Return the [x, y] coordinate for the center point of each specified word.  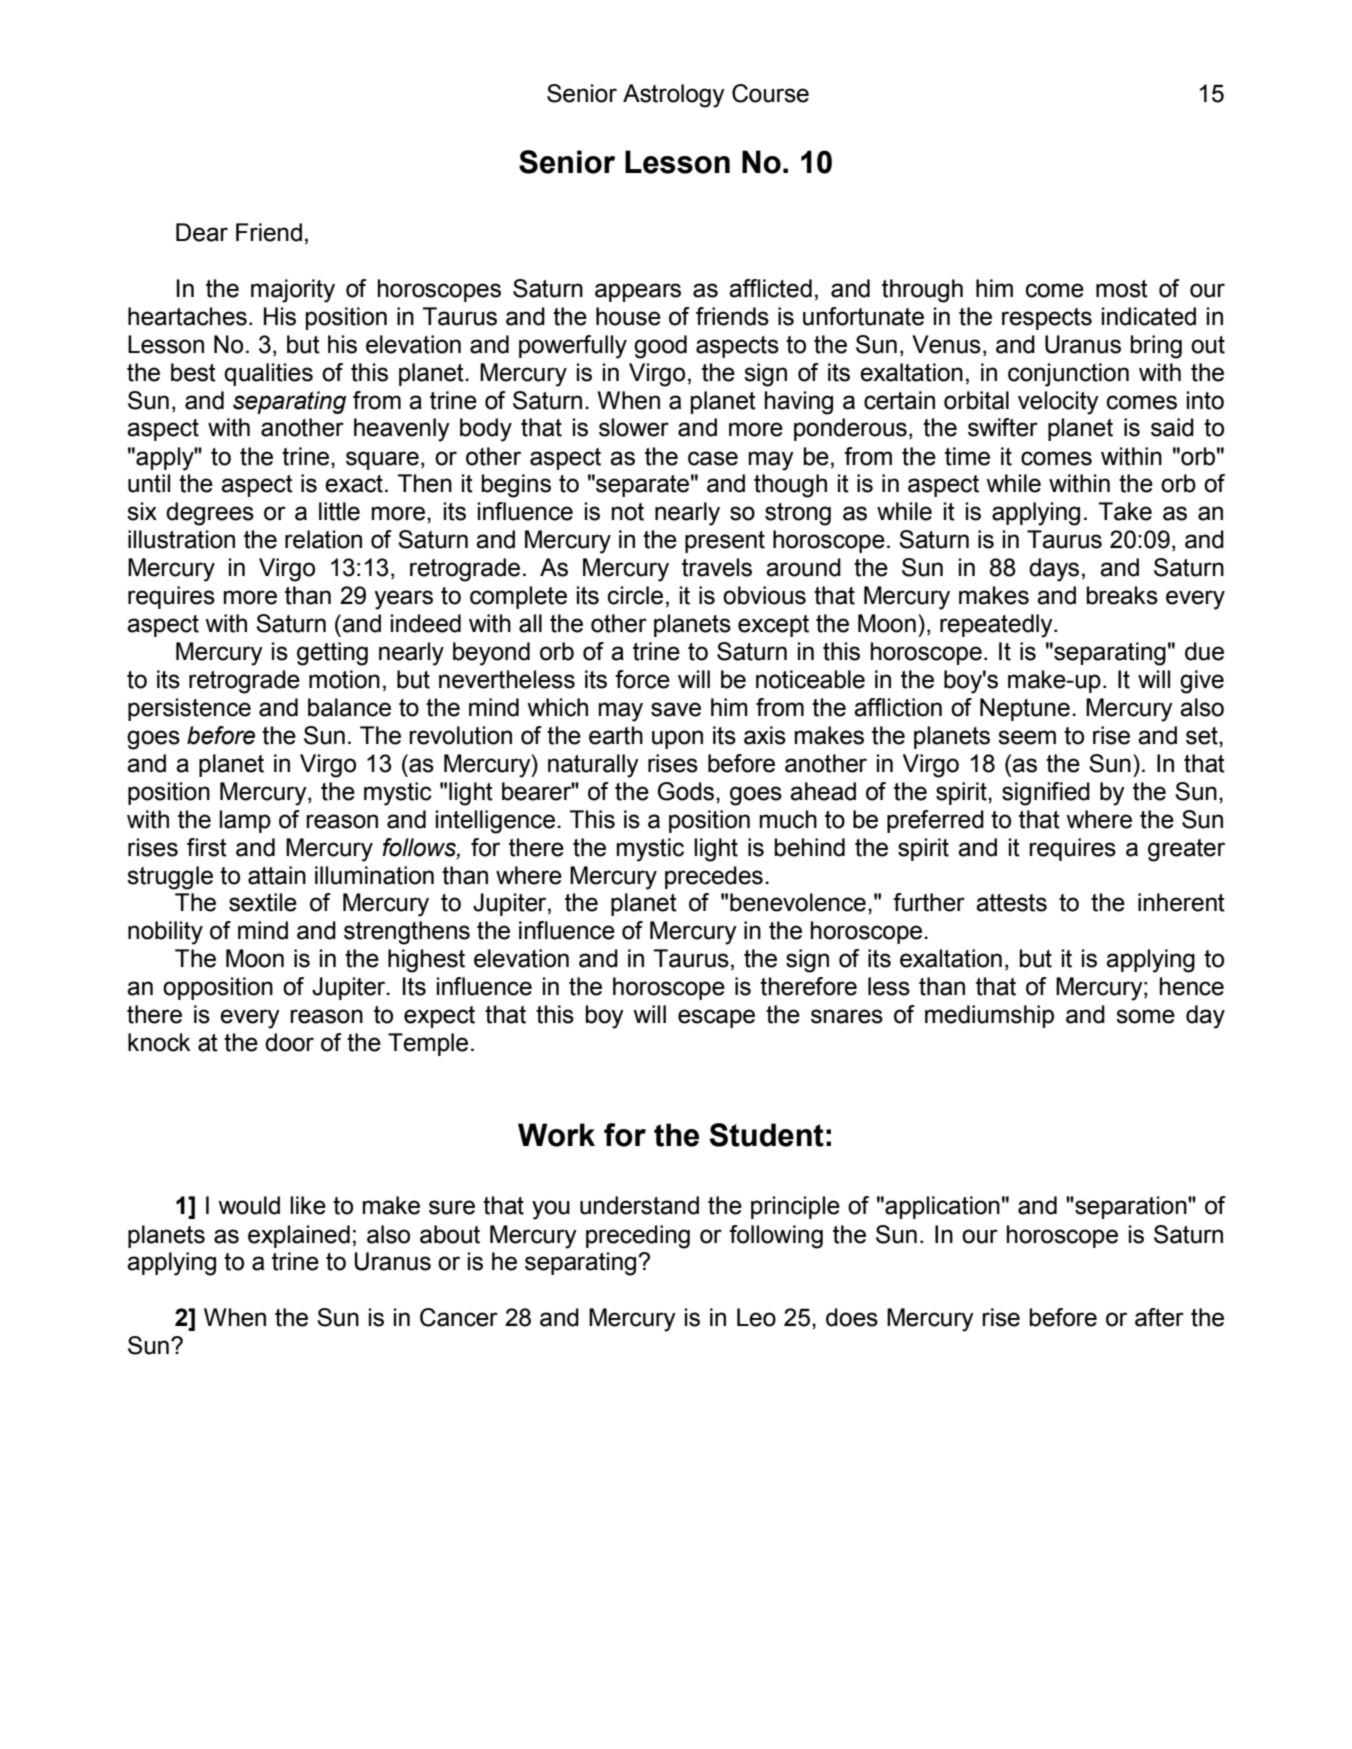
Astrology [674, 96]
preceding [638, 1237]
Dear [202, 232]
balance [349, 707]
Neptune [1025, 709]
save [676, 709]
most [1122, 289]
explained [299, 1236]
